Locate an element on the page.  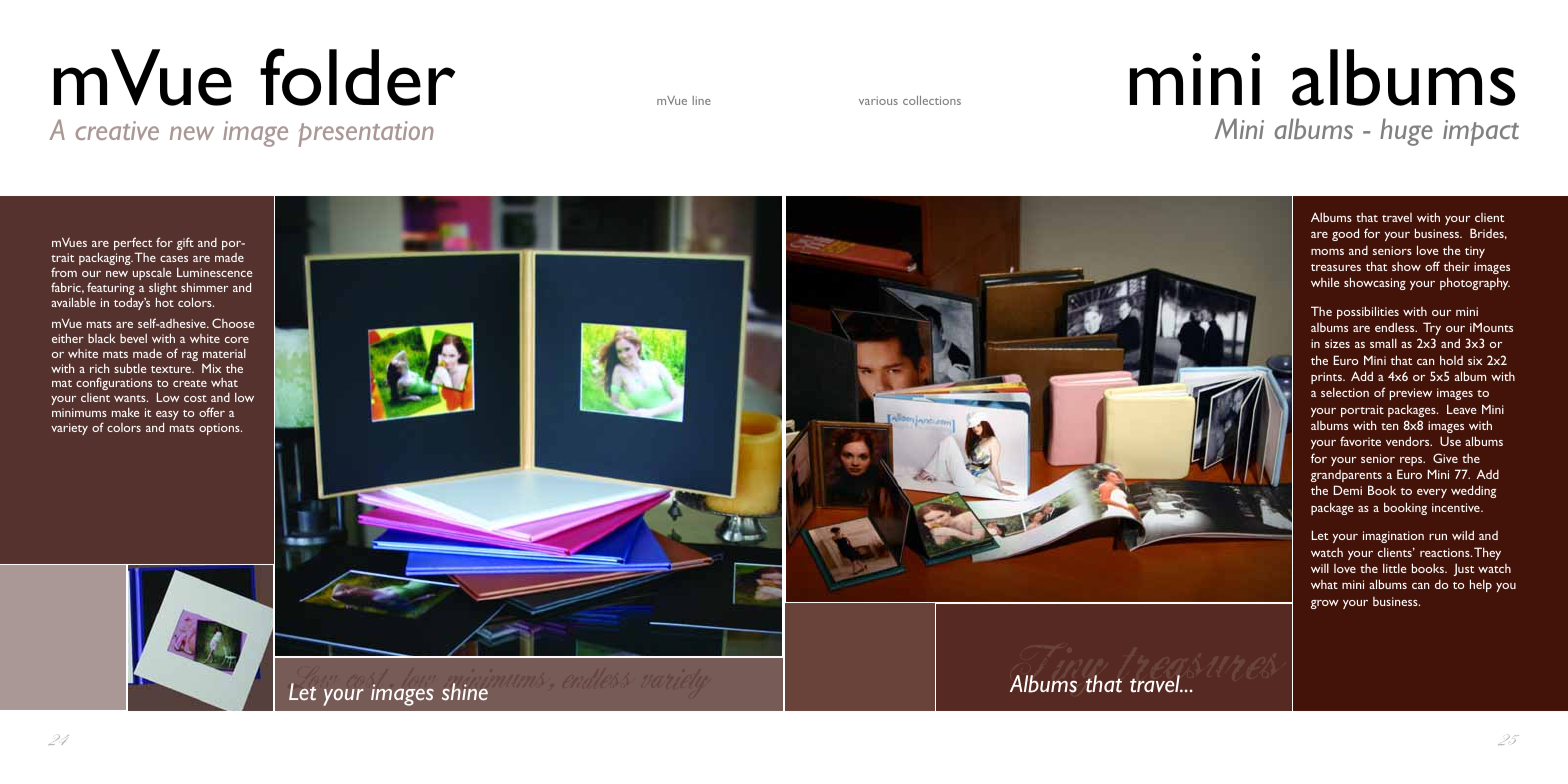
possibilities is located at coordinates (1368, 312).
